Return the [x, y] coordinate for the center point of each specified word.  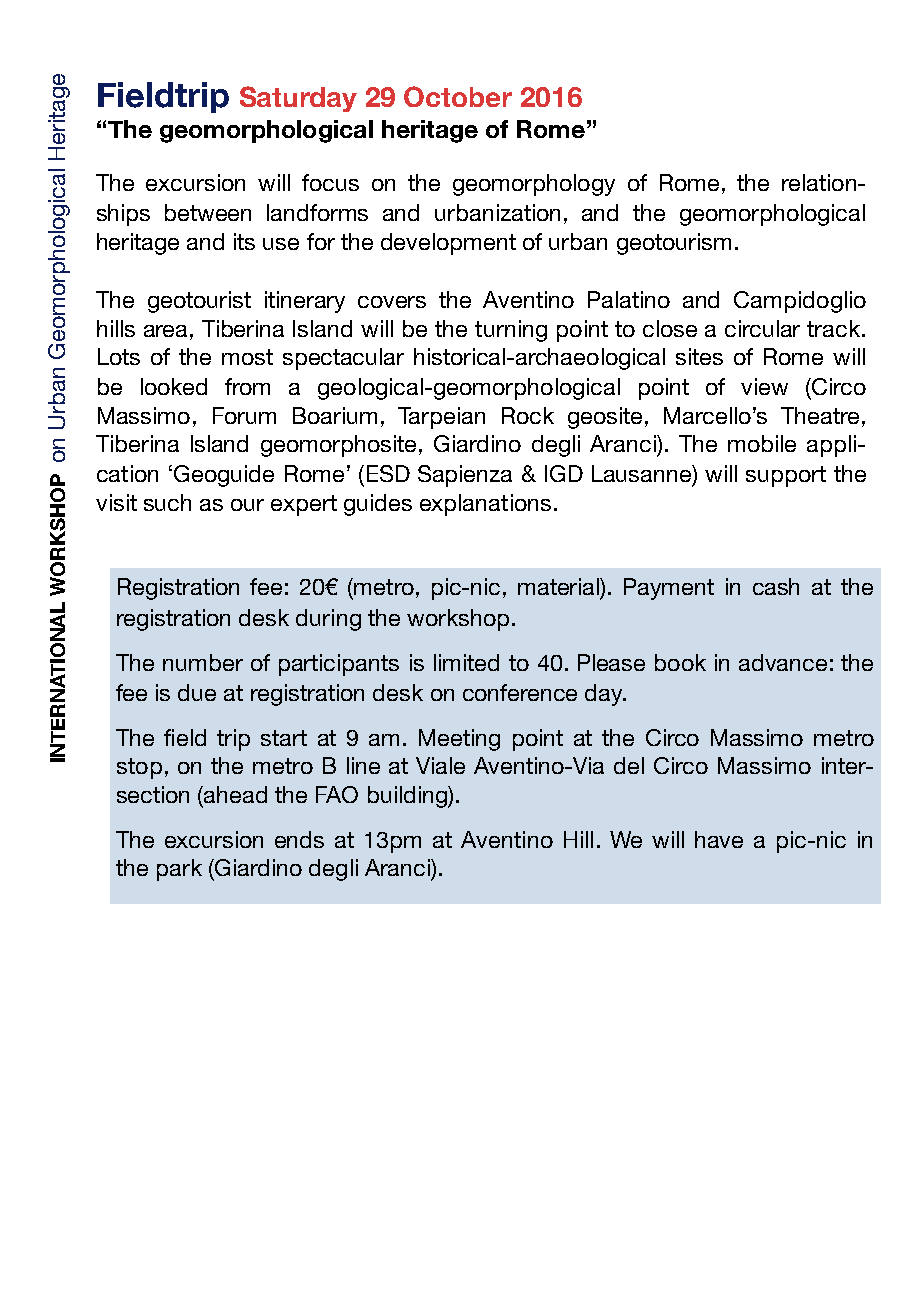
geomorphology [534, 185]
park [179, 870]
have [719, 839]
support [786, 476]
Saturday [298, 99]
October [458, 96]
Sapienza [465, 476]
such [167, 502]
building [408, 797]
